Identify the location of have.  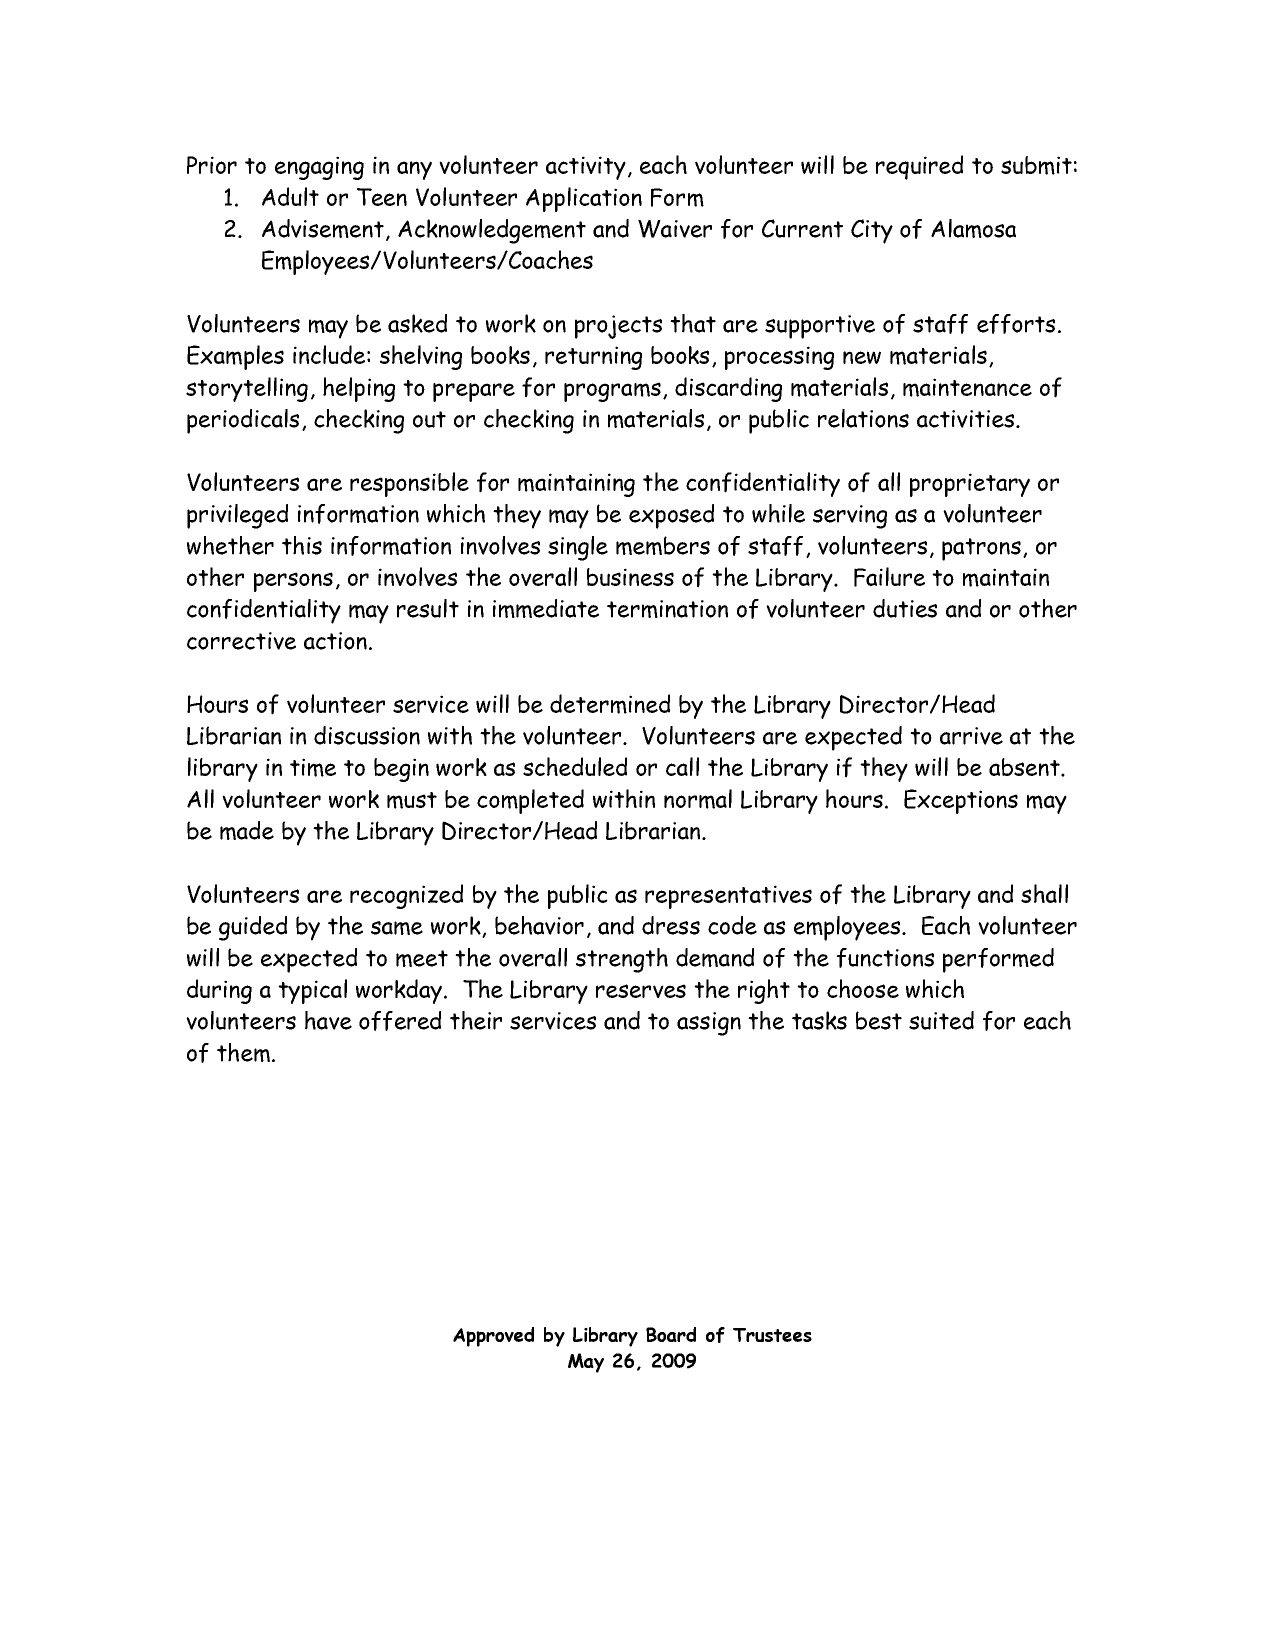
(328, 1020).
